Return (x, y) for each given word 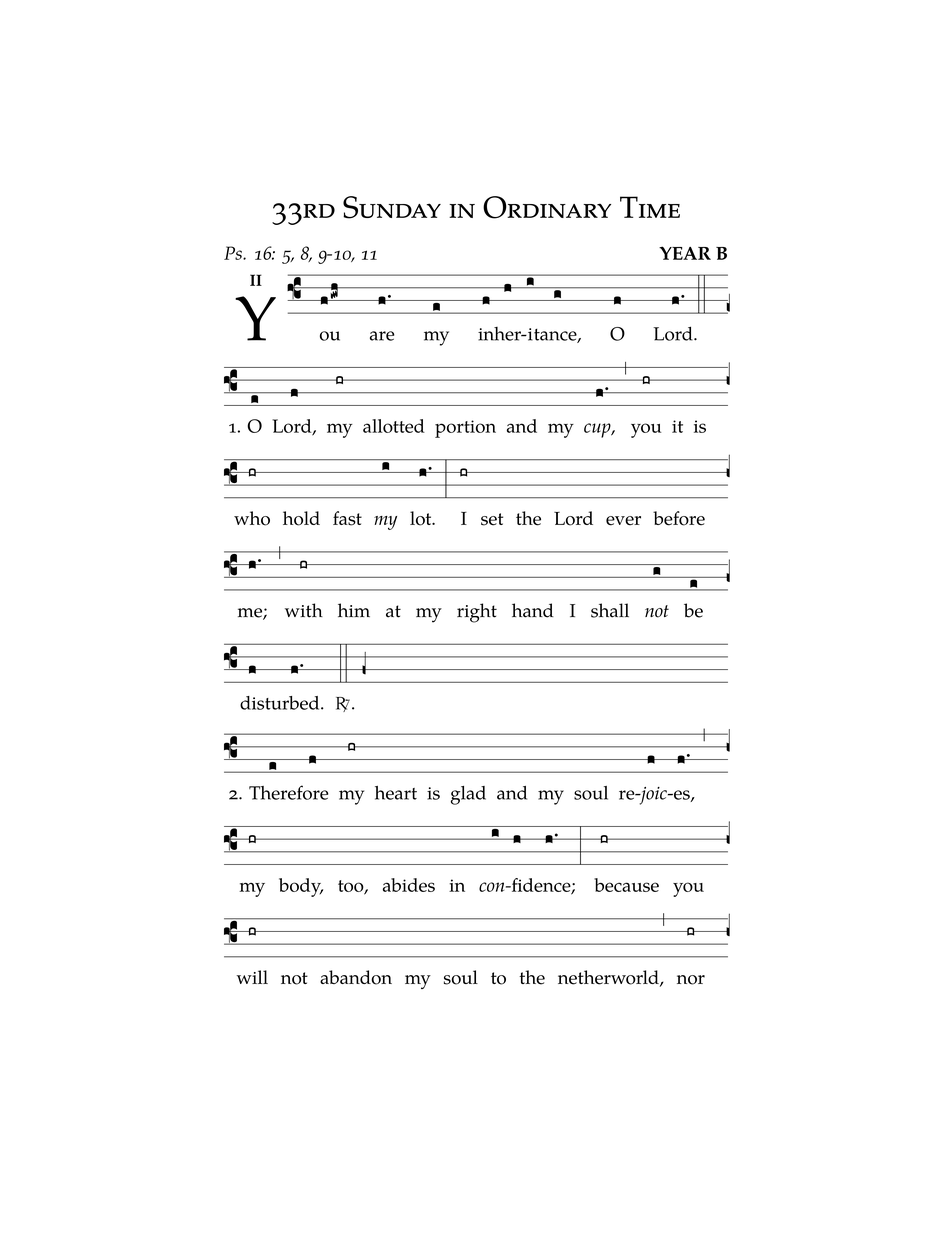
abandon (356, 977)
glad (468, 795)
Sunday (392, 207)
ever (623, 521)
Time (650, 207)
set (492, 519)
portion (465, 429)
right (477, 613)
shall (610, 610)
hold (301, 518)
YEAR (685, 253)
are (382, 336)
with (304, 610)
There (272, 793)
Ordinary (547, 207)
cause (636, 887)
